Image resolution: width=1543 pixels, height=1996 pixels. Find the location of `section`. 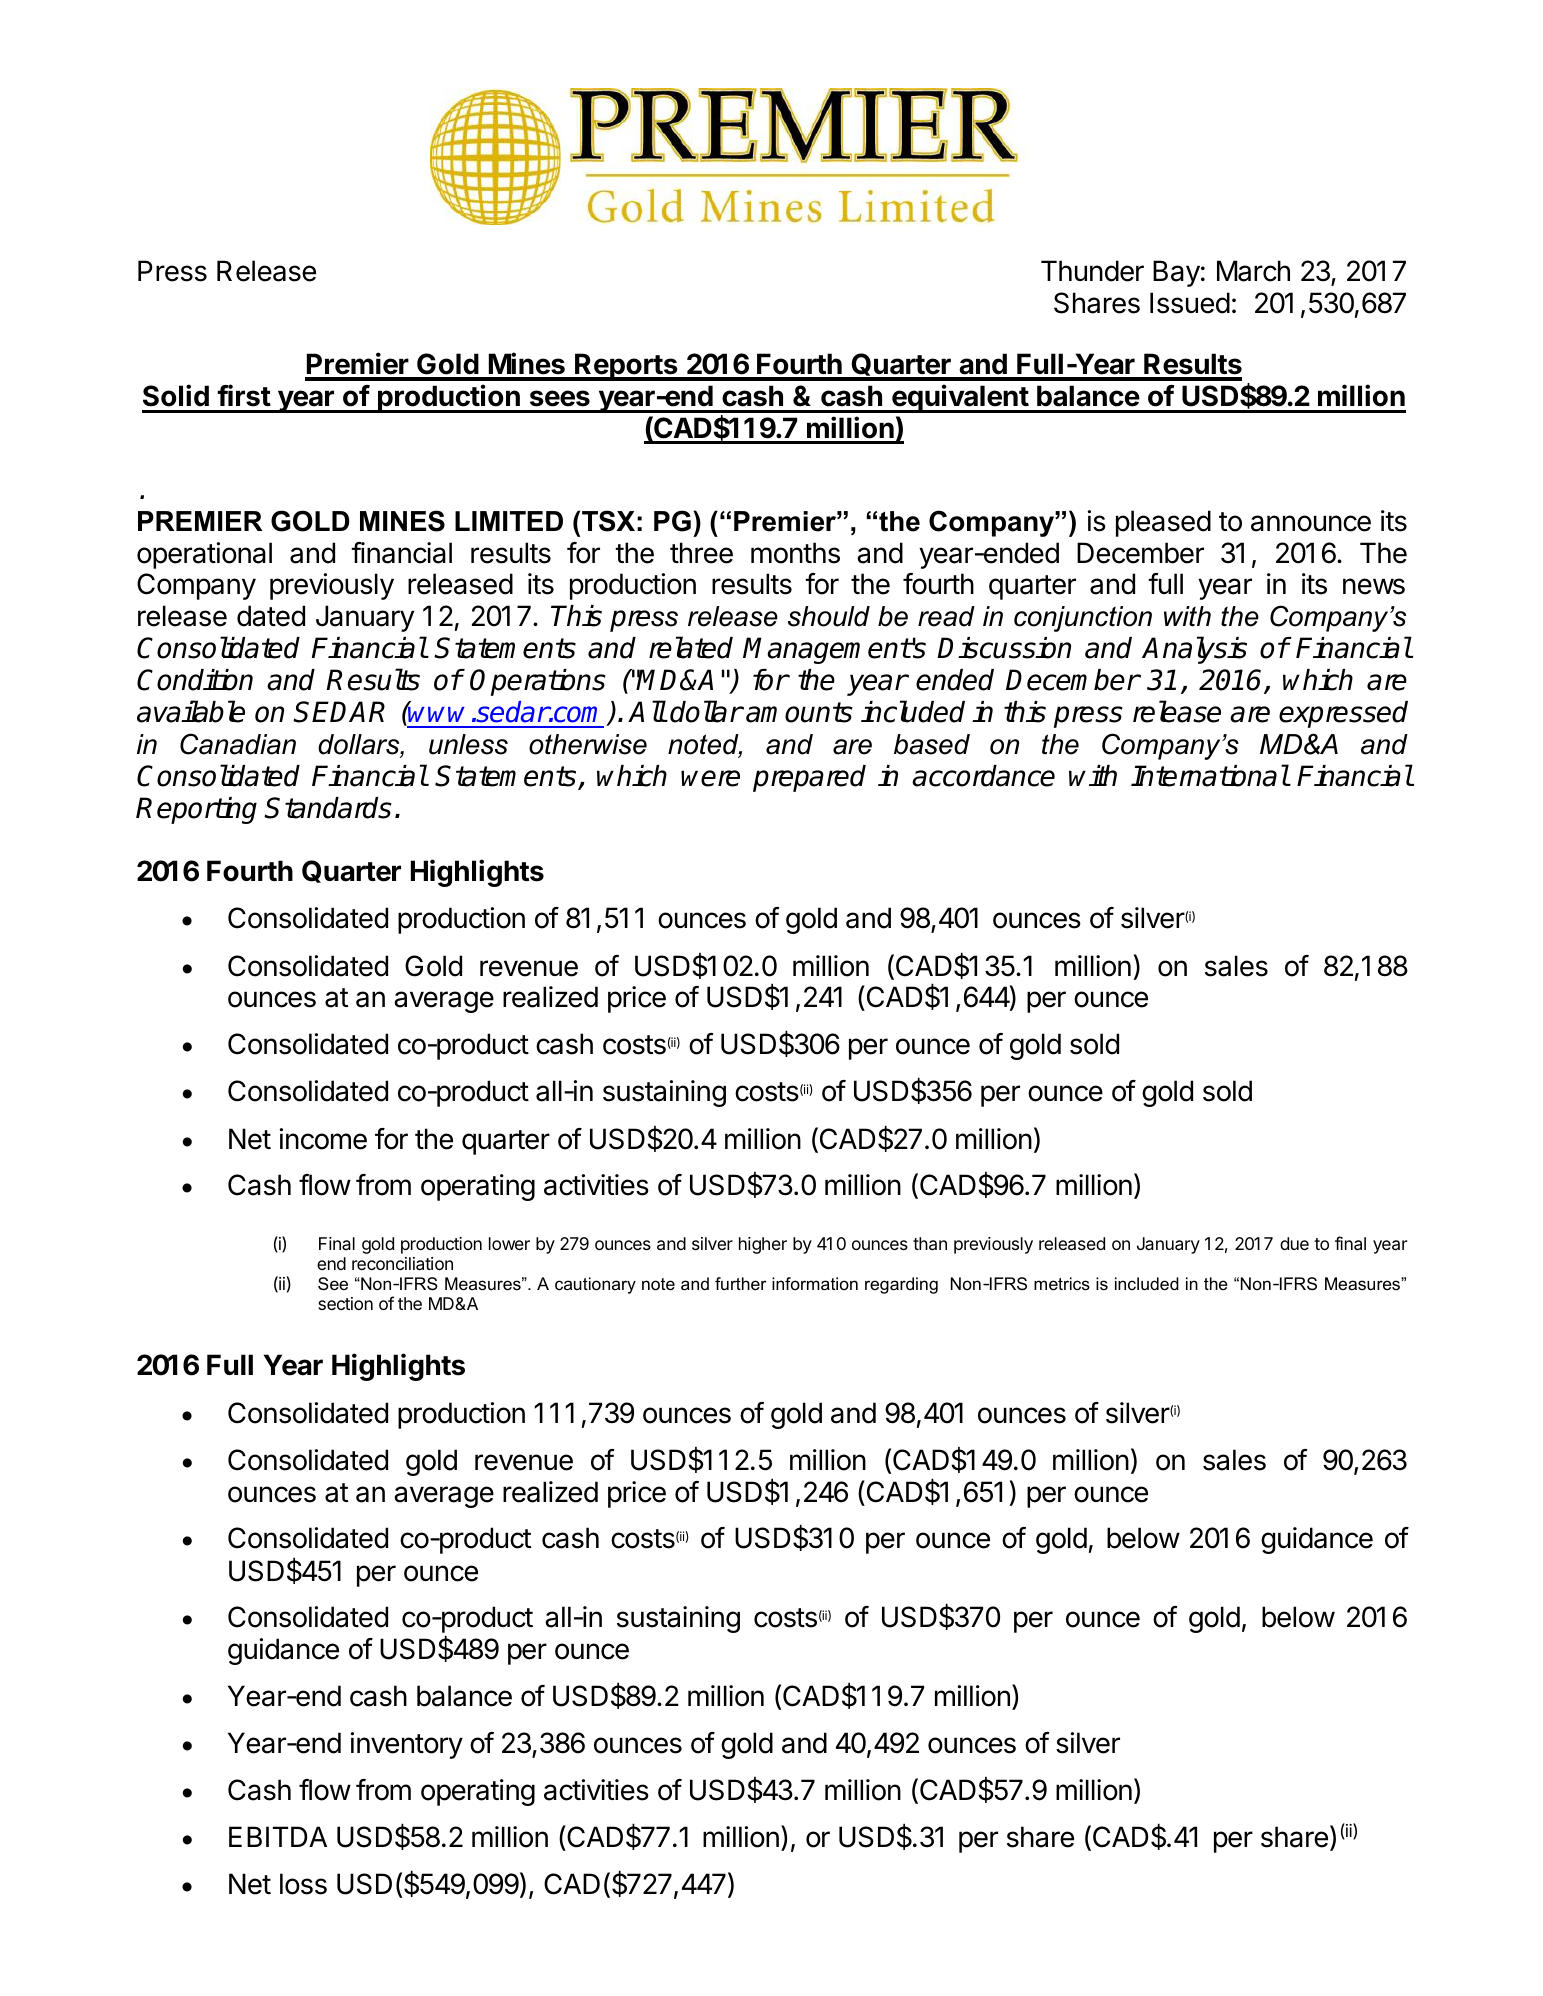

section is located at coordinates (345, 1303).
